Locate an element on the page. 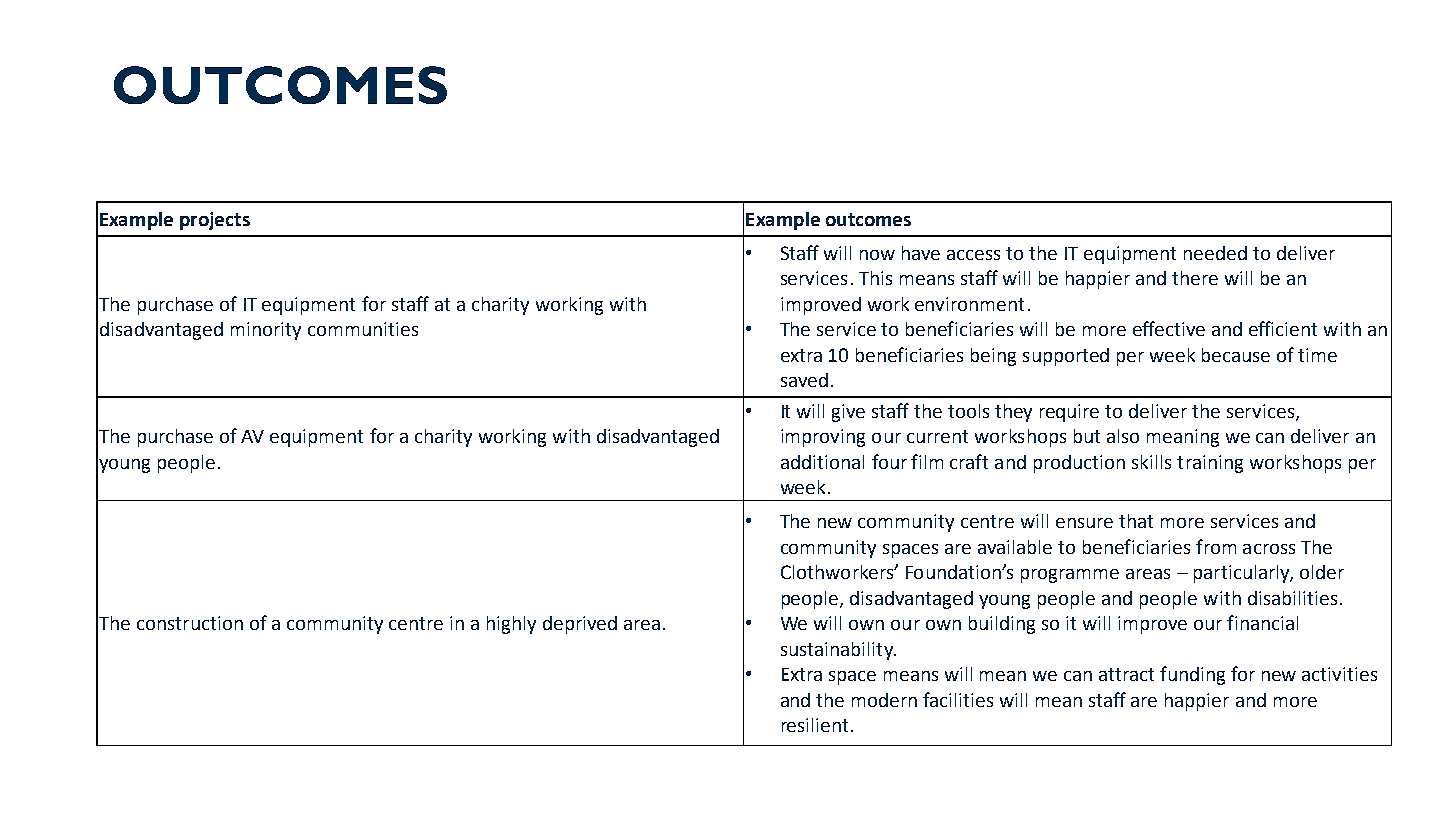 The image size is (1456, 819). communities is located at coordinates (363, 329).
